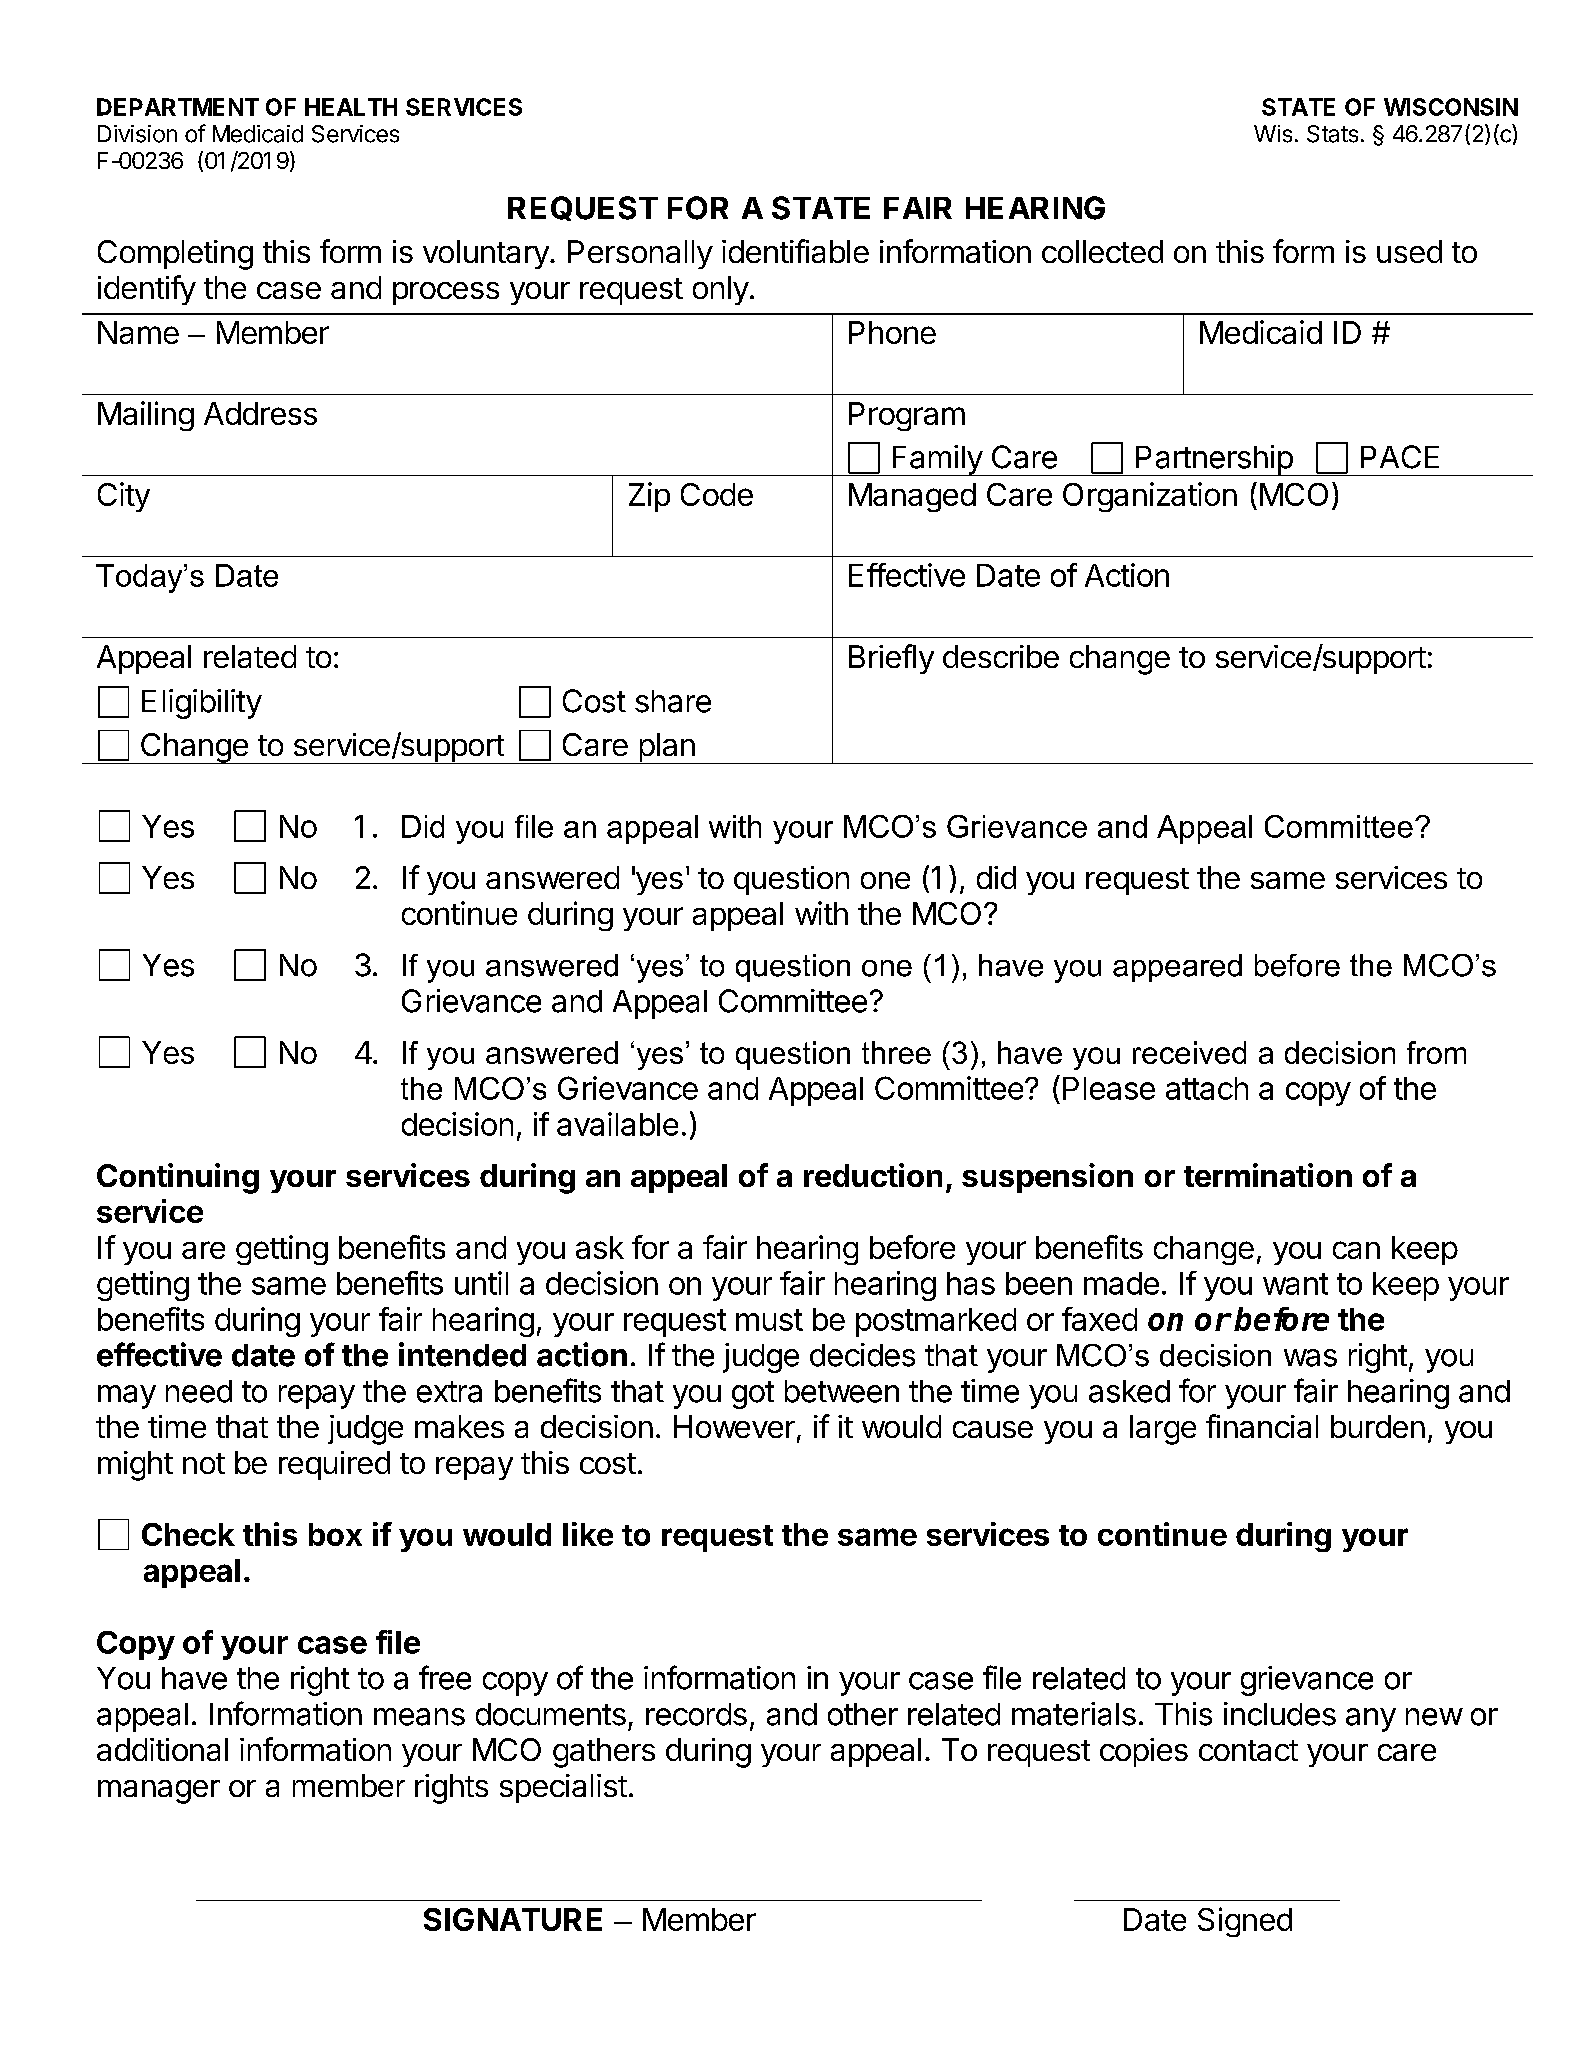 The width and height of the page is (1591, 2059). What do you see at coordinates (896, 1052) in the page?
I see `three` at bounding box center [896, 1052].
